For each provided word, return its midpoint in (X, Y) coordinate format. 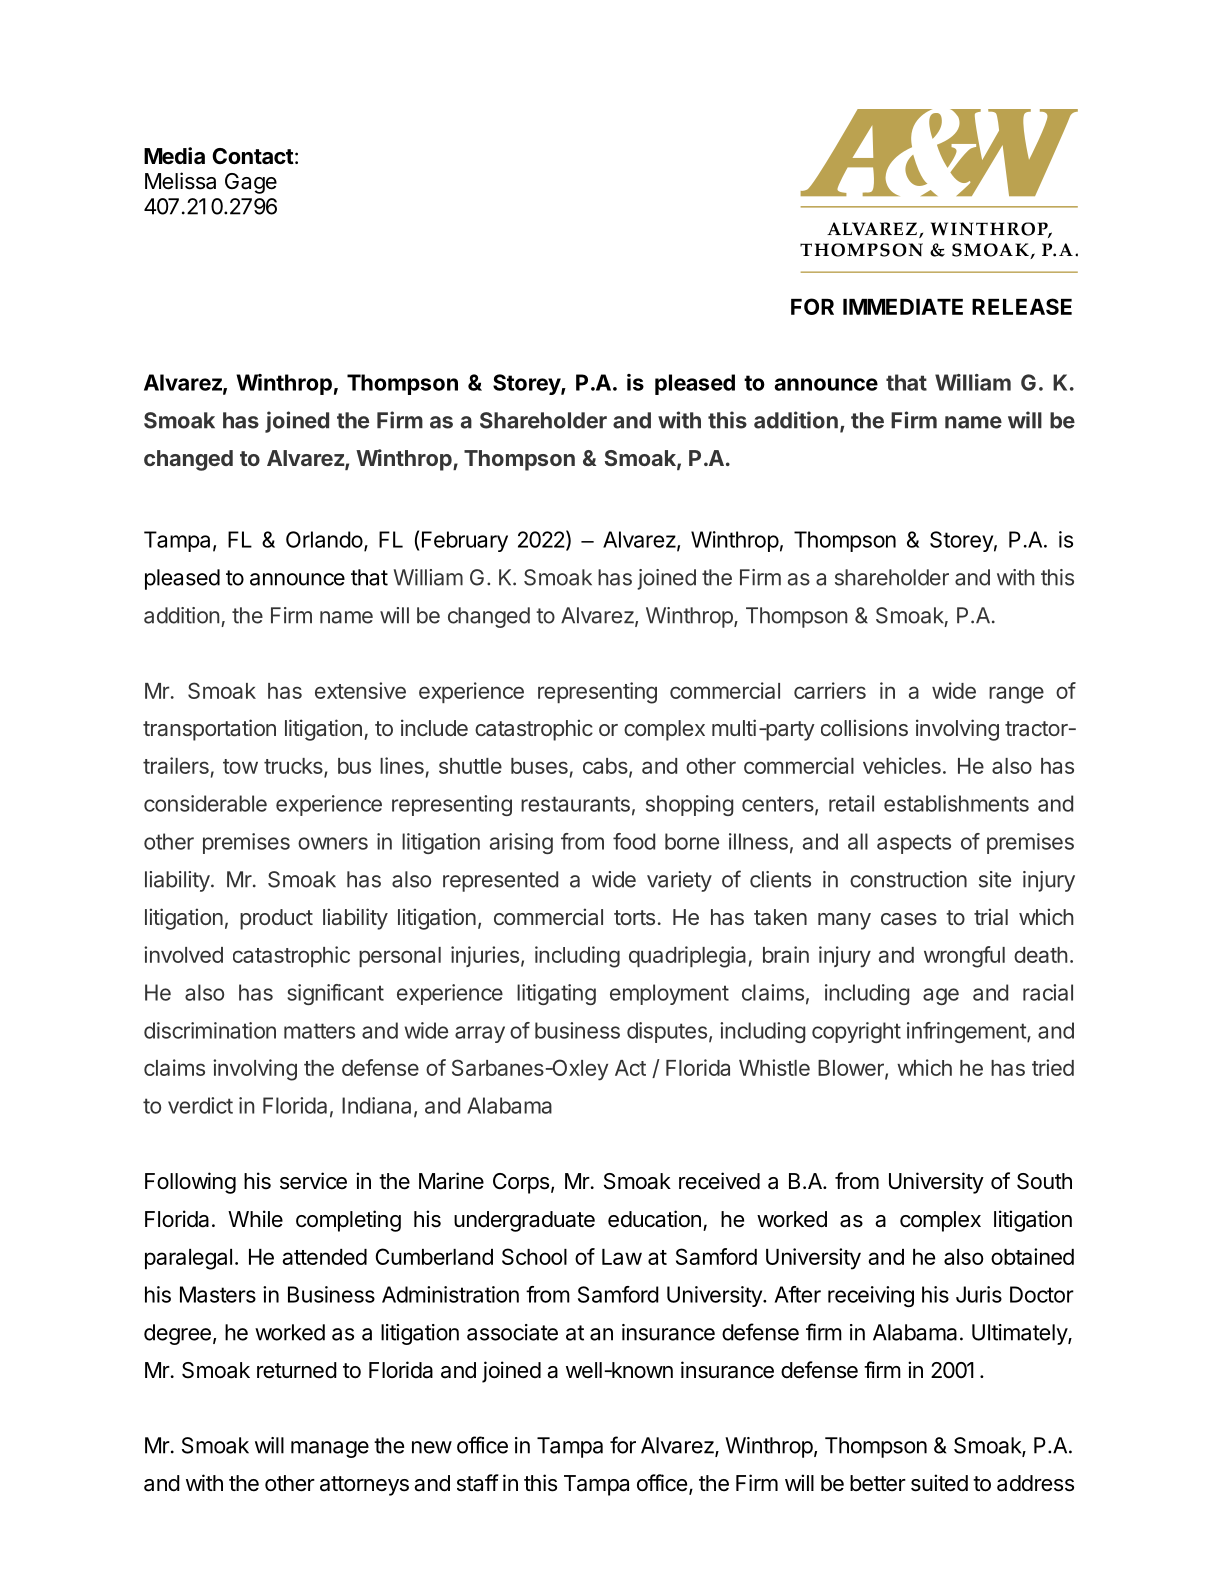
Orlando (324, 539)
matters (319, 1031)
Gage (251, 183)
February (465, 541)
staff (478, 1483)
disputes (667, 1032)
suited (939, 1483)
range (1016, 695)
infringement (967, 1032)
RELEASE (1022, 306)
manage (330, 1449)
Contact (253, 156)
